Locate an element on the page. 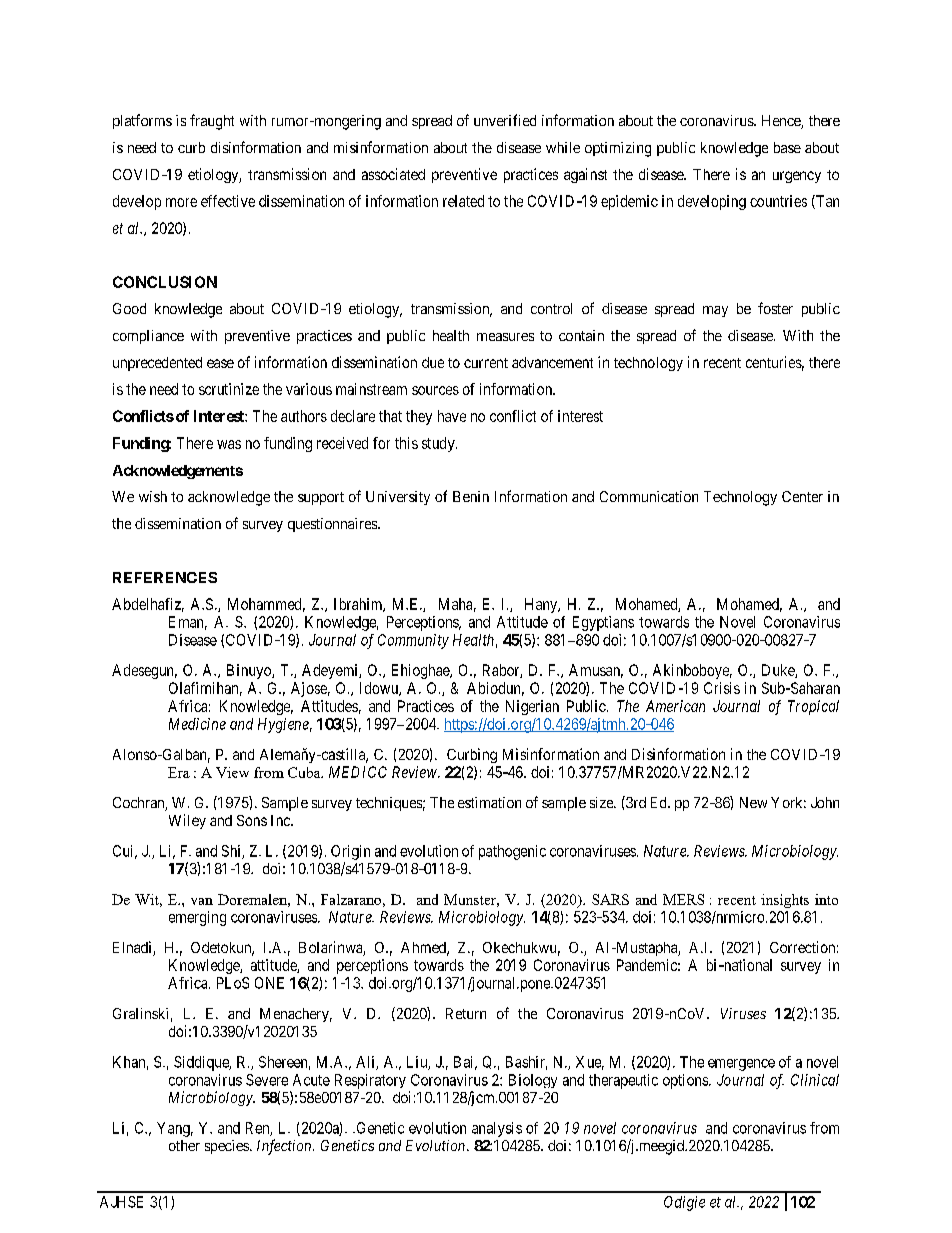 This image has width=952, height=1233. estimation is located at coordinates (489, 802).
